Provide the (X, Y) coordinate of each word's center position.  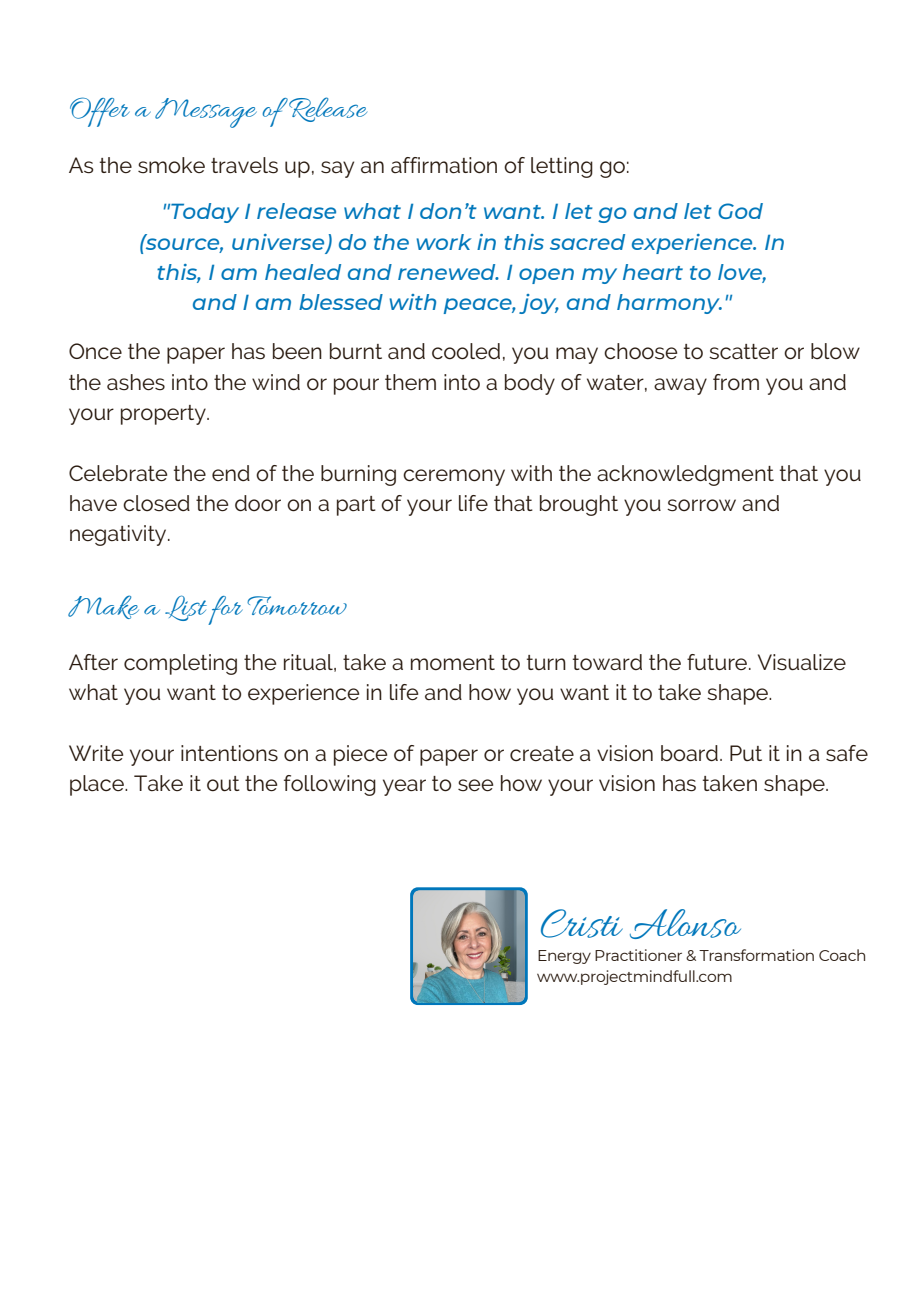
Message (206, 113)
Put (746, 753)
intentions (229, 753)
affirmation (444, 165)
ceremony (454, 477)
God (740, 211)
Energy (564, 957)
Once (95, 351)
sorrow (701, 505)
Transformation (756, 955)
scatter (743, 352)
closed (156, 503)
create (542, 754)
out (223, 784)
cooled (466, 351)
